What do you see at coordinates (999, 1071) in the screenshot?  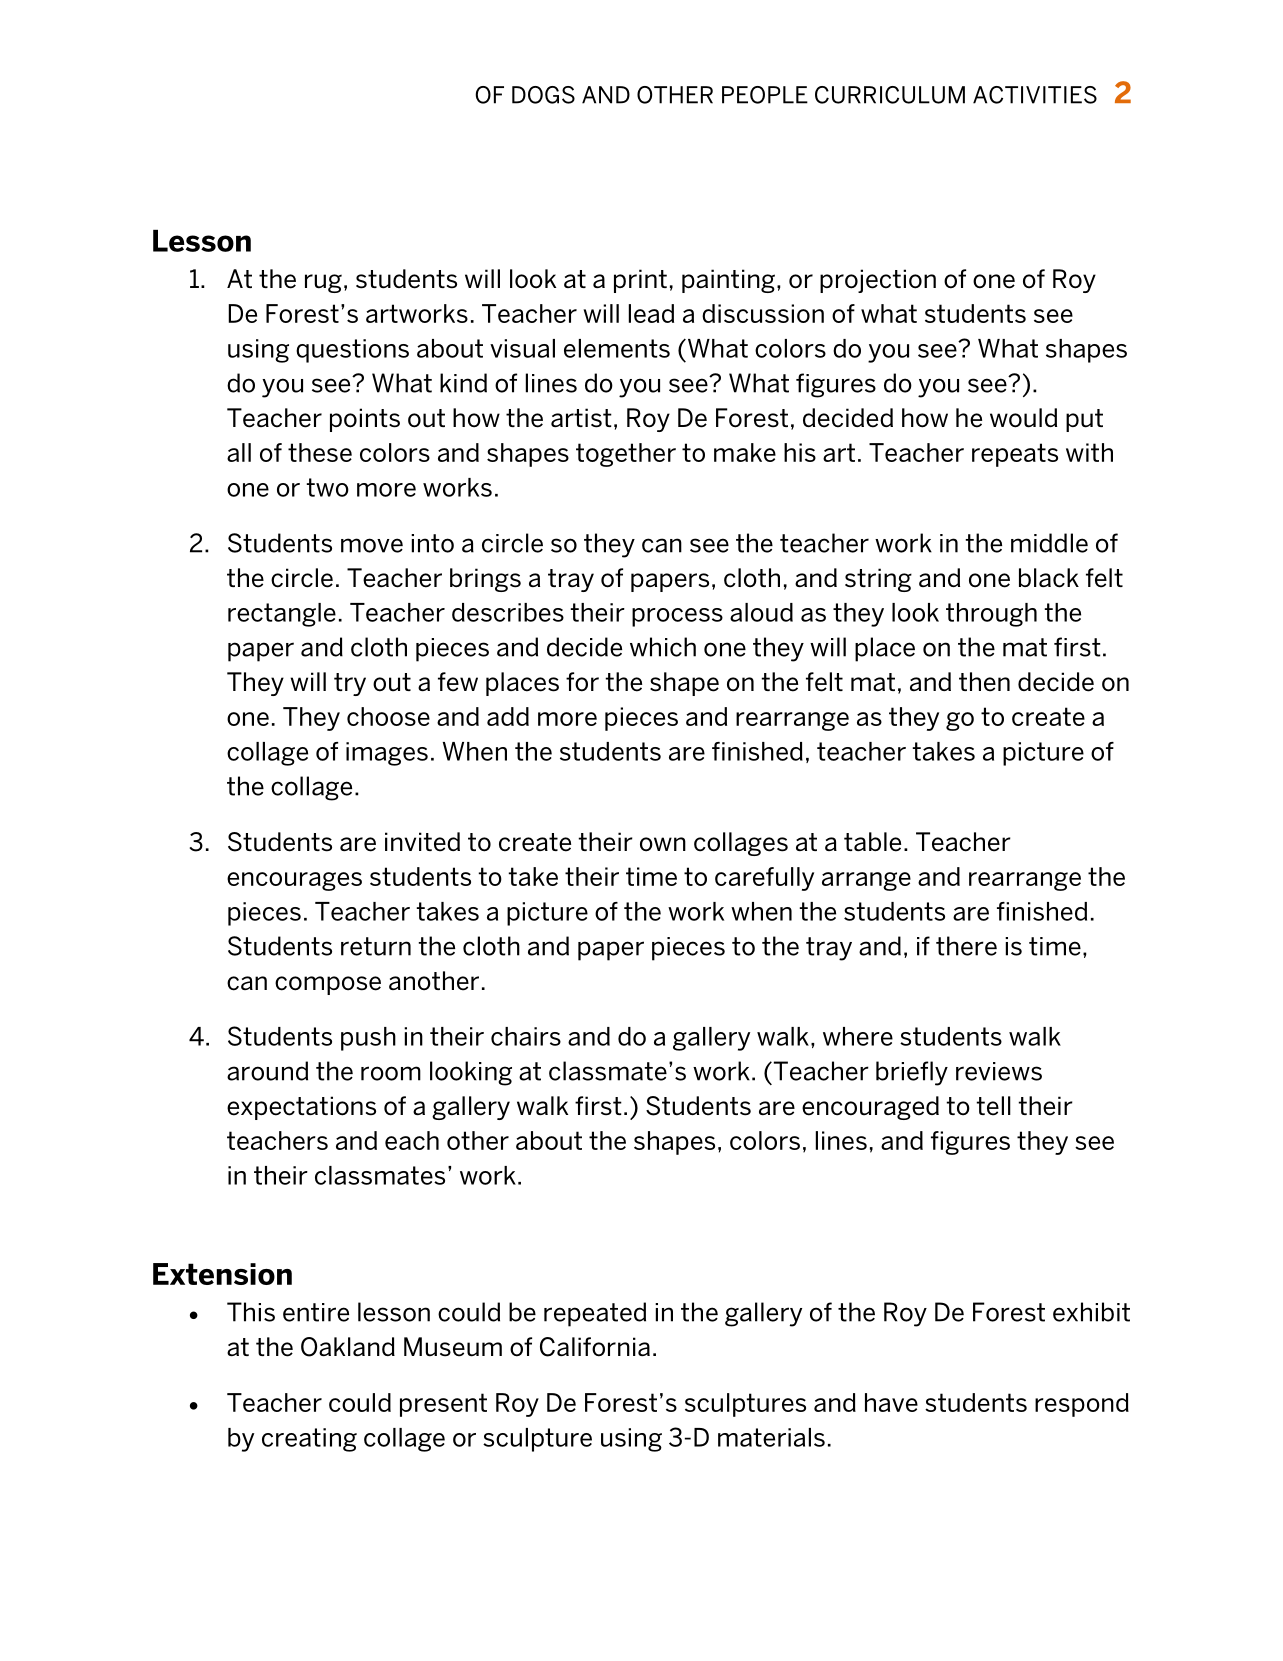 I see `reviews` at bounding box center [999, 1071].
